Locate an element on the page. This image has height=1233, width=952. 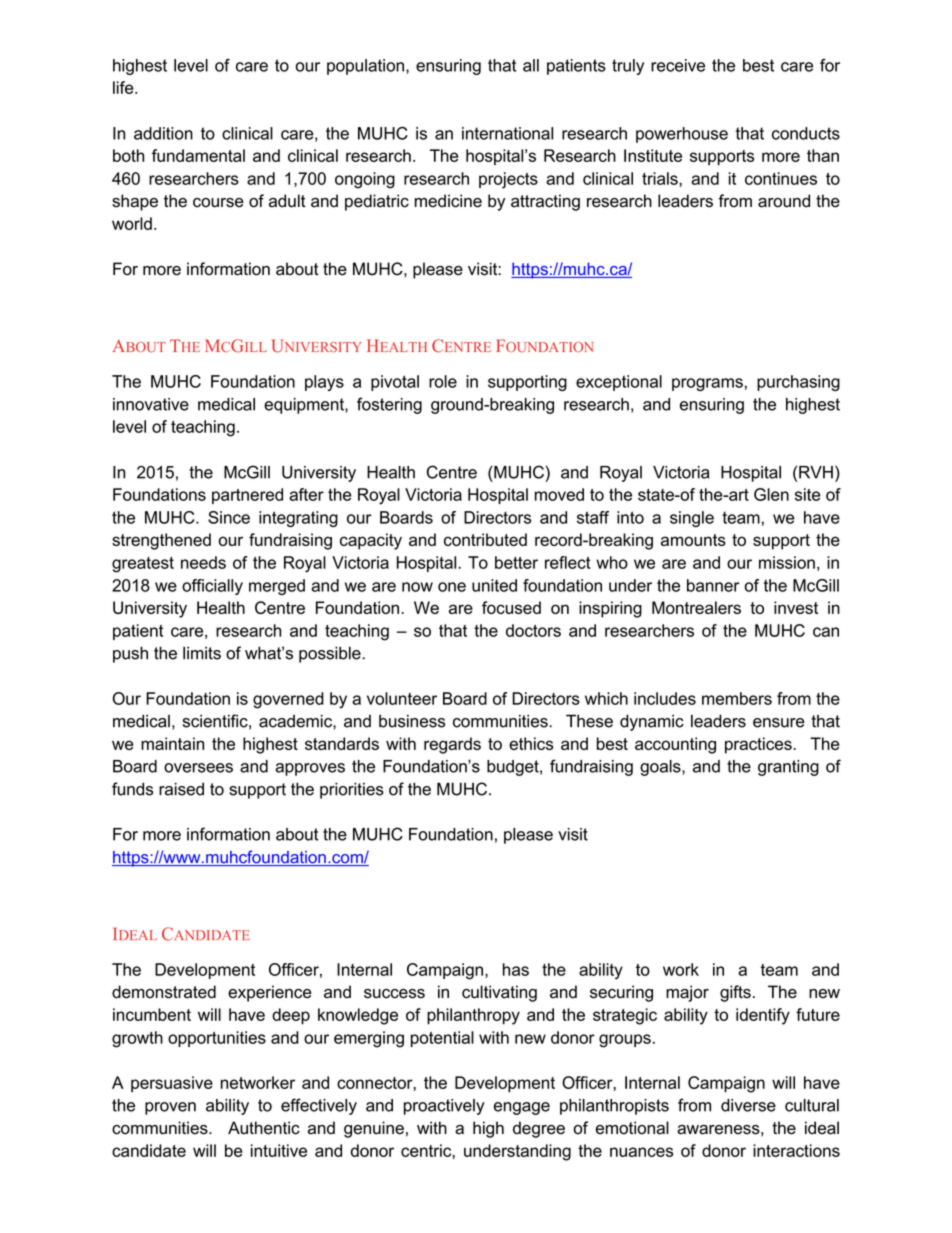
oversees is located at coordinates (198, 768).
